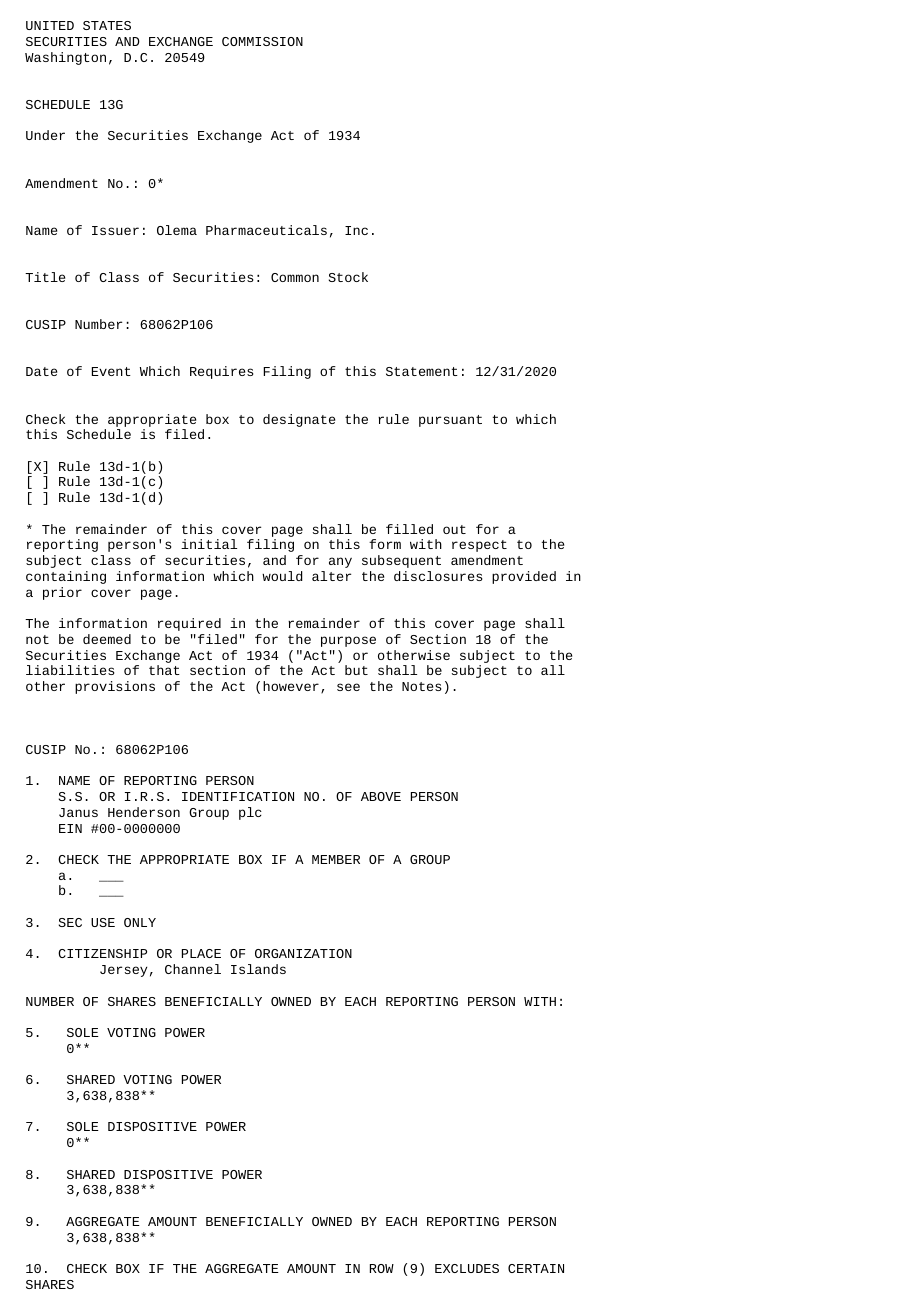  Describe the element at coordinates (107, 639) in the screenshot. I see `deemed` at that location.
